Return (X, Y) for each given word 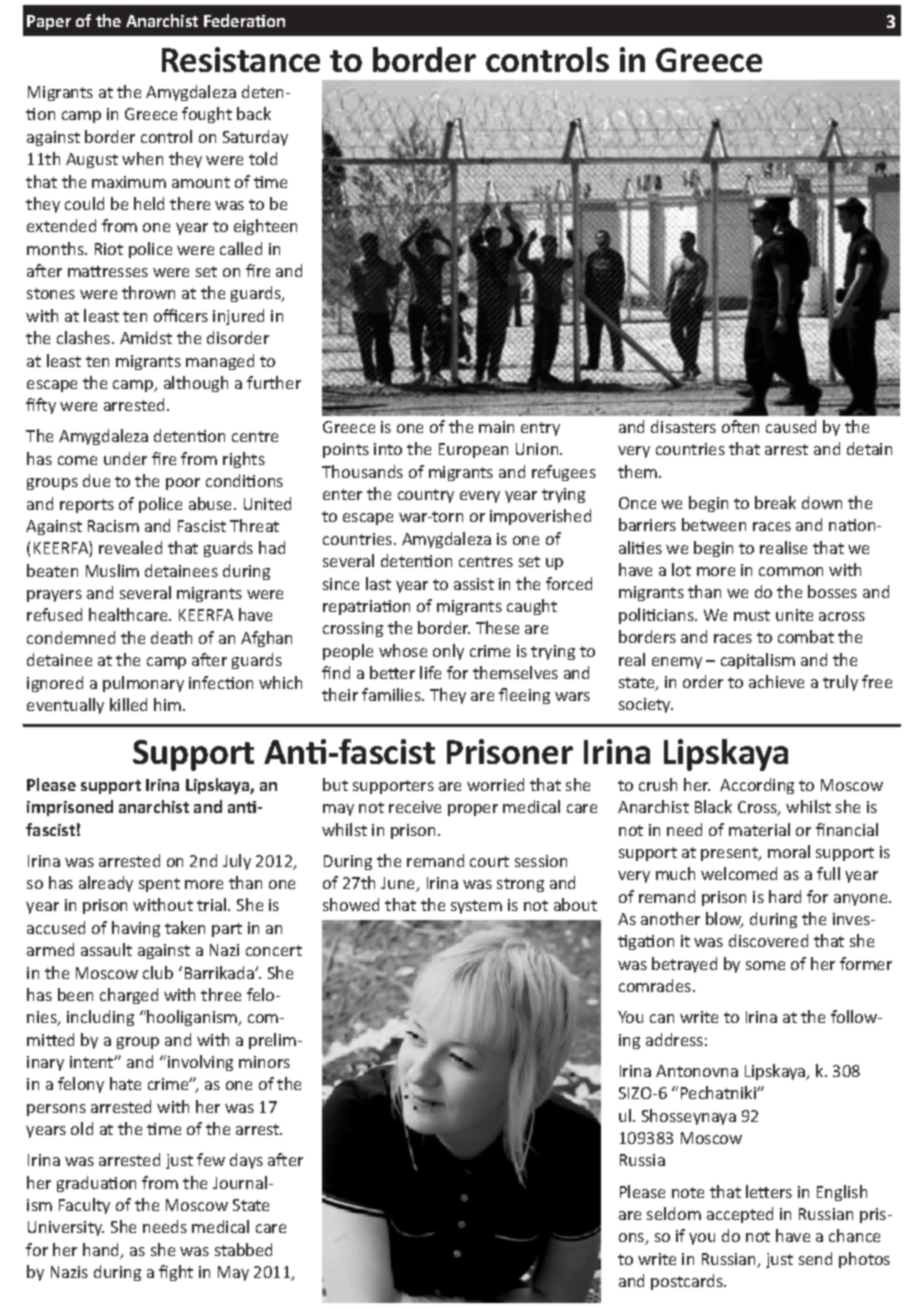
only (448, 652)
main (496, 427)
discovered (768, 940)
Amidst (146, 337)
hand (102, 1251)
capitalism (758, 661)
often (740, 426)
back (254, 113)
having (136, 929)
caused (791, 426)
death (171, 637)
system (476, 907)
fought (207, 115)
